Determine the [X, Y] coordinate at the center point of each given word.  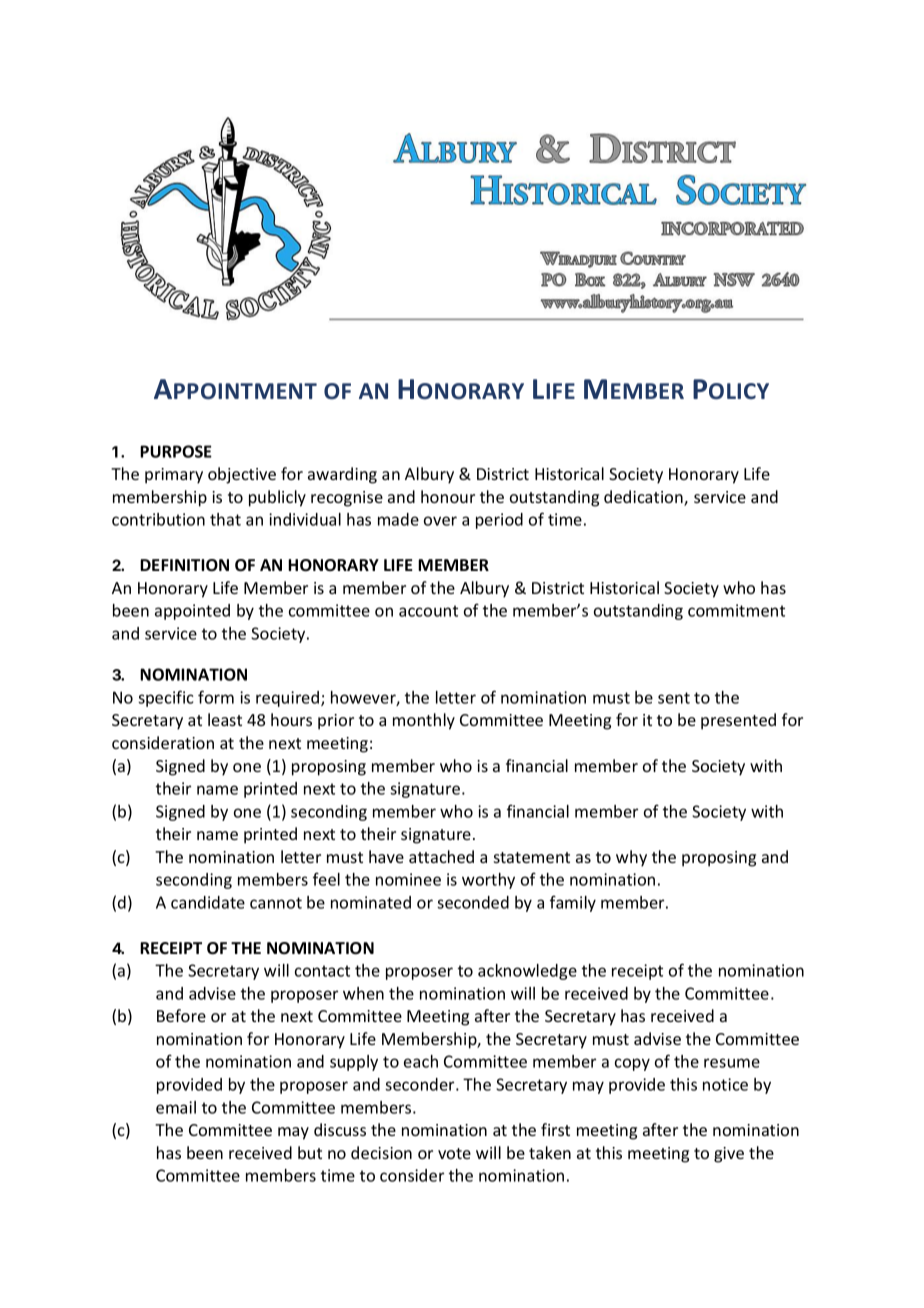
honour [448, 496]
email [176, 1107]
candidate [208, 902]
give [729, 1155]
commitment [736, 610]
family [573, 903]
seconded [473, 902]
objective [242, 475]
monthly [424, 721]
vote [454, 1153]
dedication [644, 498]
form [216, 697]
